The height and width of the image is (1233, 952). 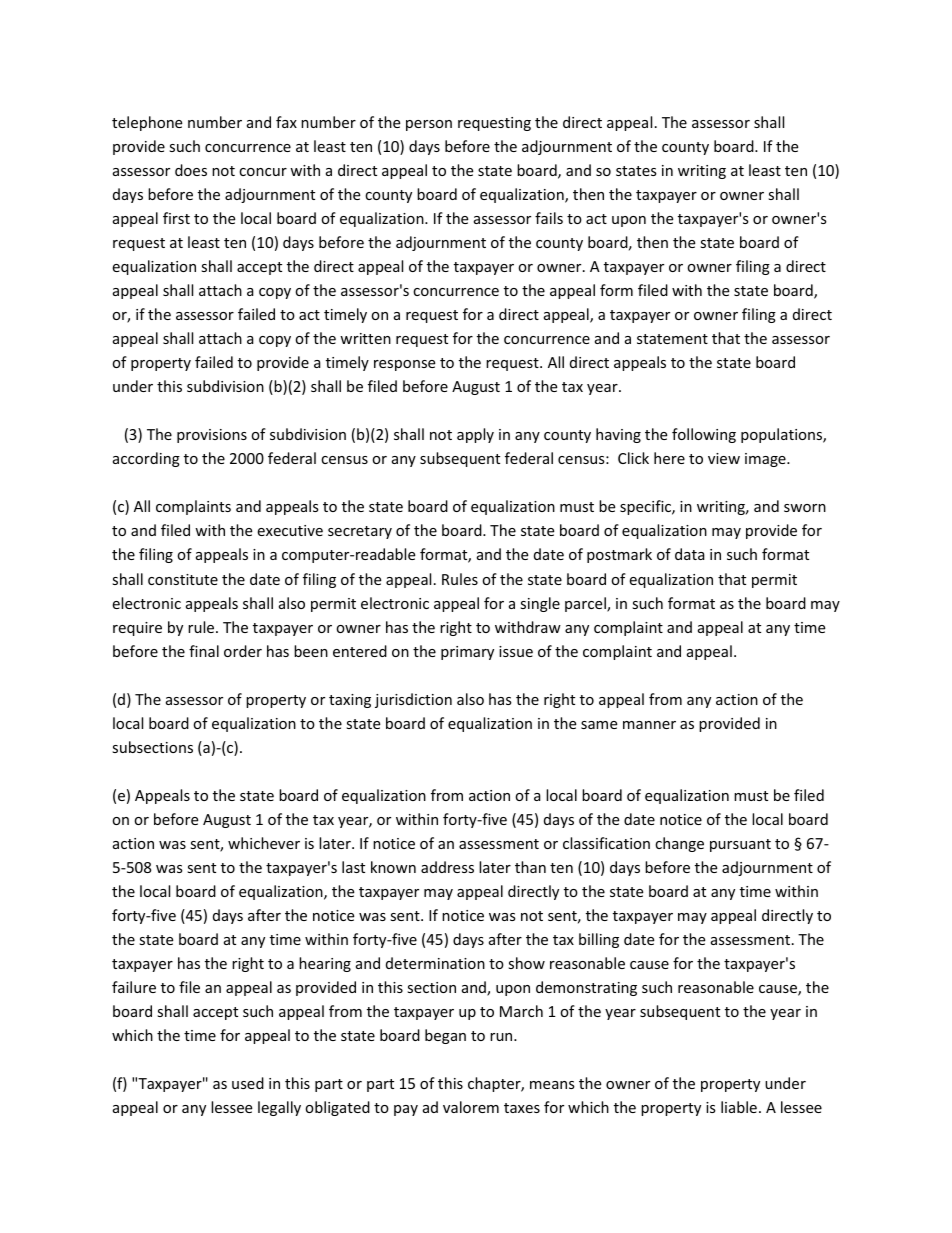 What do you see at coordinates (475, 435) in the image?
I see `apply` at bounding box center [475, 435].
